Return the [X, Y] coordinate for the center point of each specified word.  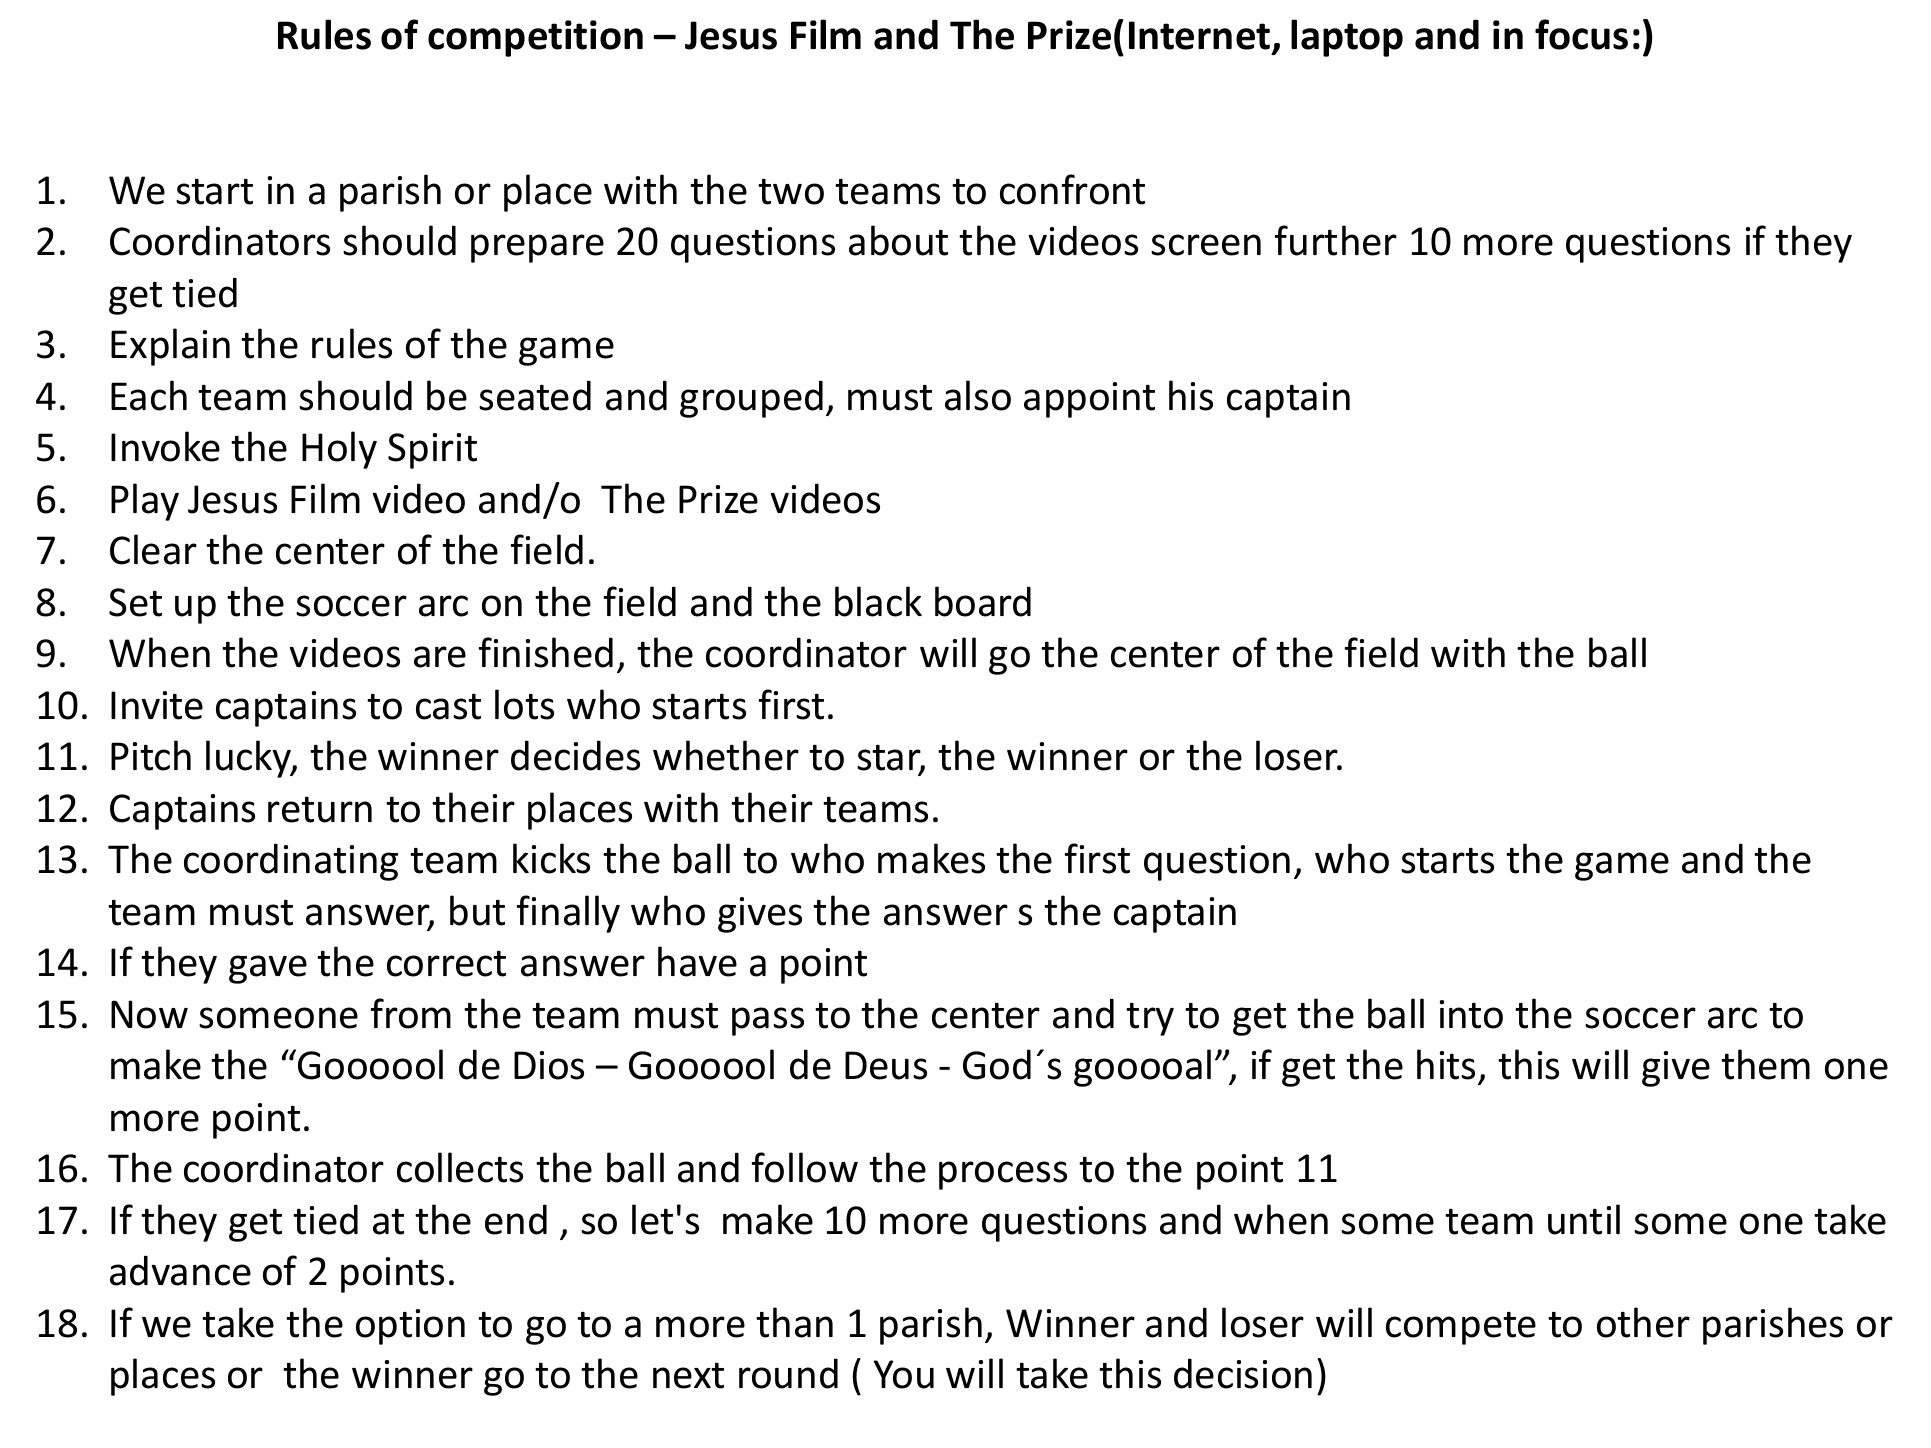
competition [535, 38]
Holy [339, 450]
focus [1581, 34]
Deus [886, 1065]
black [878, 601]
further [1335, 240]
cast [448, 707]
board [983, 601]
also [978, 395]
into [1471, 1014]
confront [1072, 189]
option [410, 1327]
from [410, 1013]
